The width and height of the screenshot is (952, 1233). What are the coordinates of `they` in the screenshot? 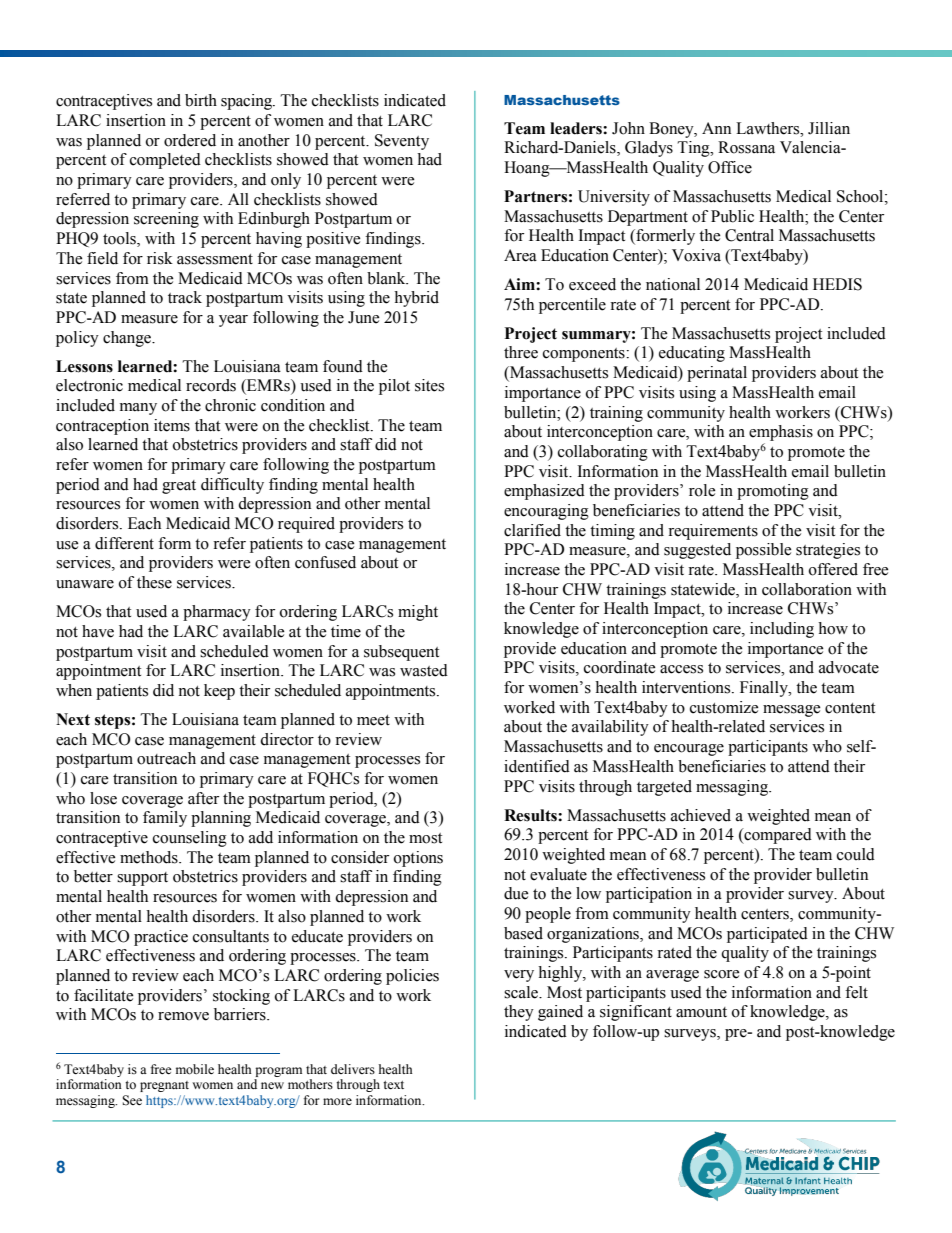 It's located at (519, 1013).
